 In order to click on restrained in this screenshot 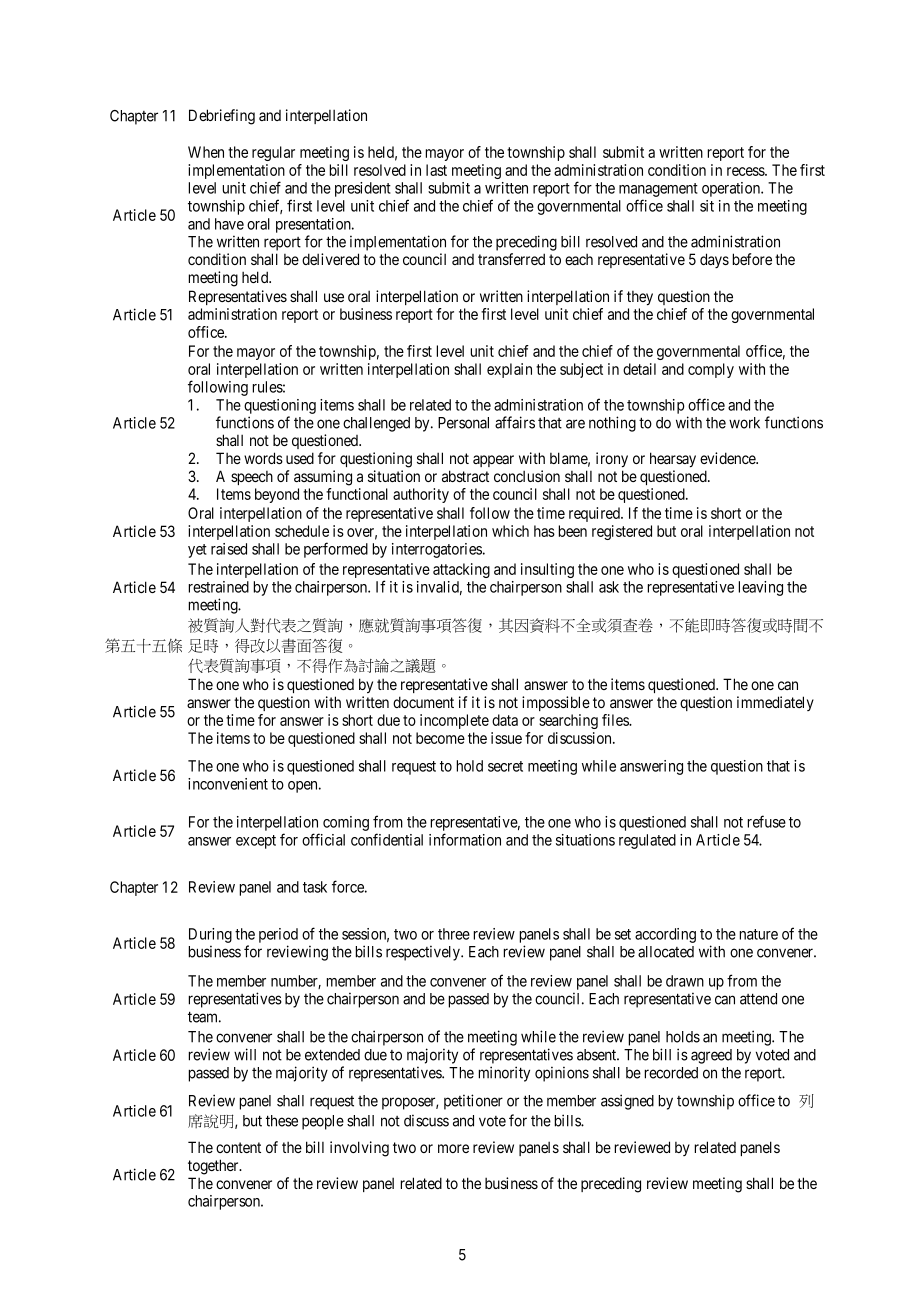, I will do `click(218, 587)`.
